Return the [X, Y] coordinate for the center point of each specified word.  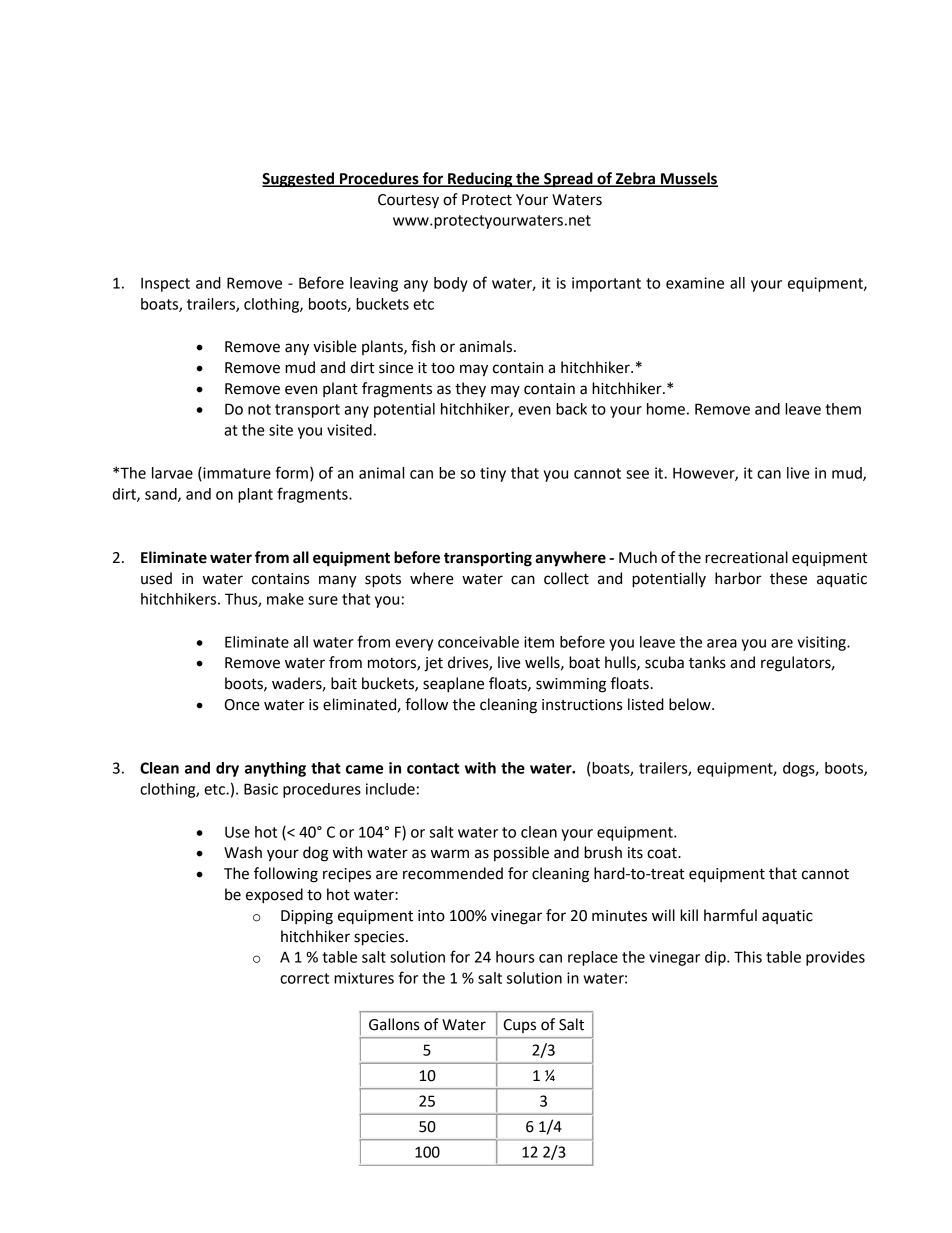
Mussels [688, 179]
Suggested [299, 180]
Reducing [480, 180]
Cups [520, 1026]
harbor [738, 578]
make [285, 599]
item [539, 642]
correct [304, 978]
